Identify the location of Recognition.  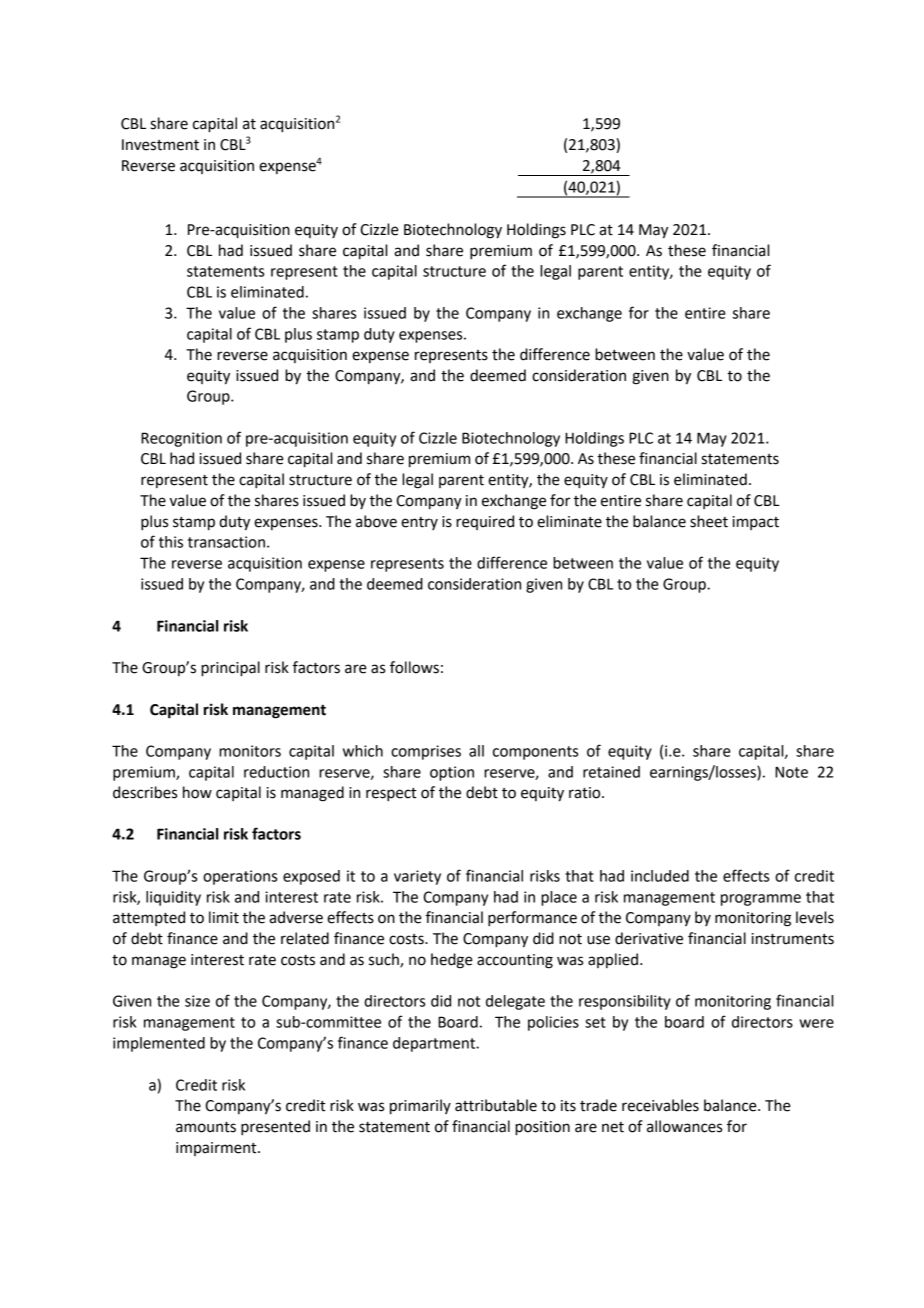
(181, 439).
